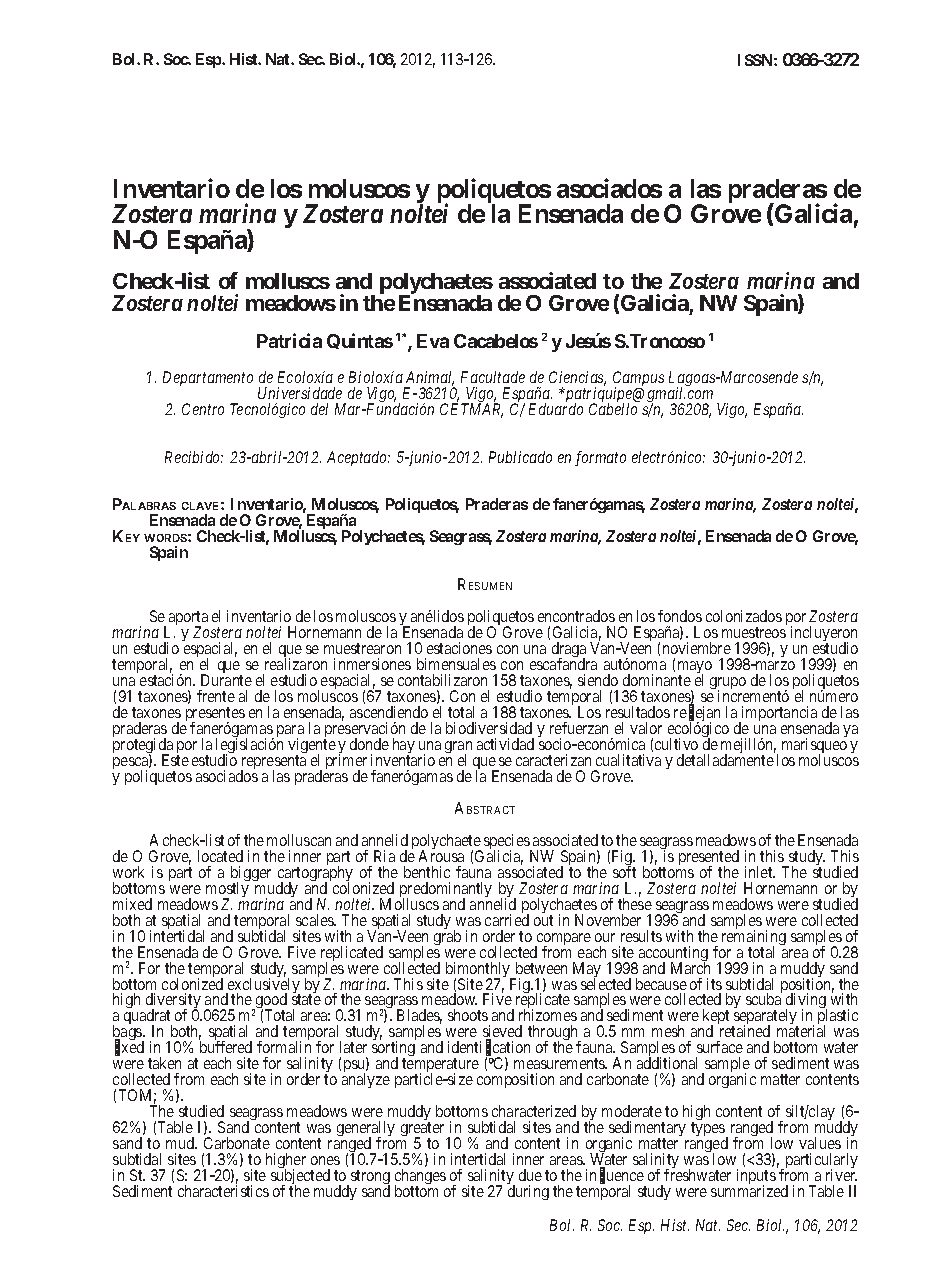 The image size is (949, 1288). I want to click on Centro, so click(203, 409).
